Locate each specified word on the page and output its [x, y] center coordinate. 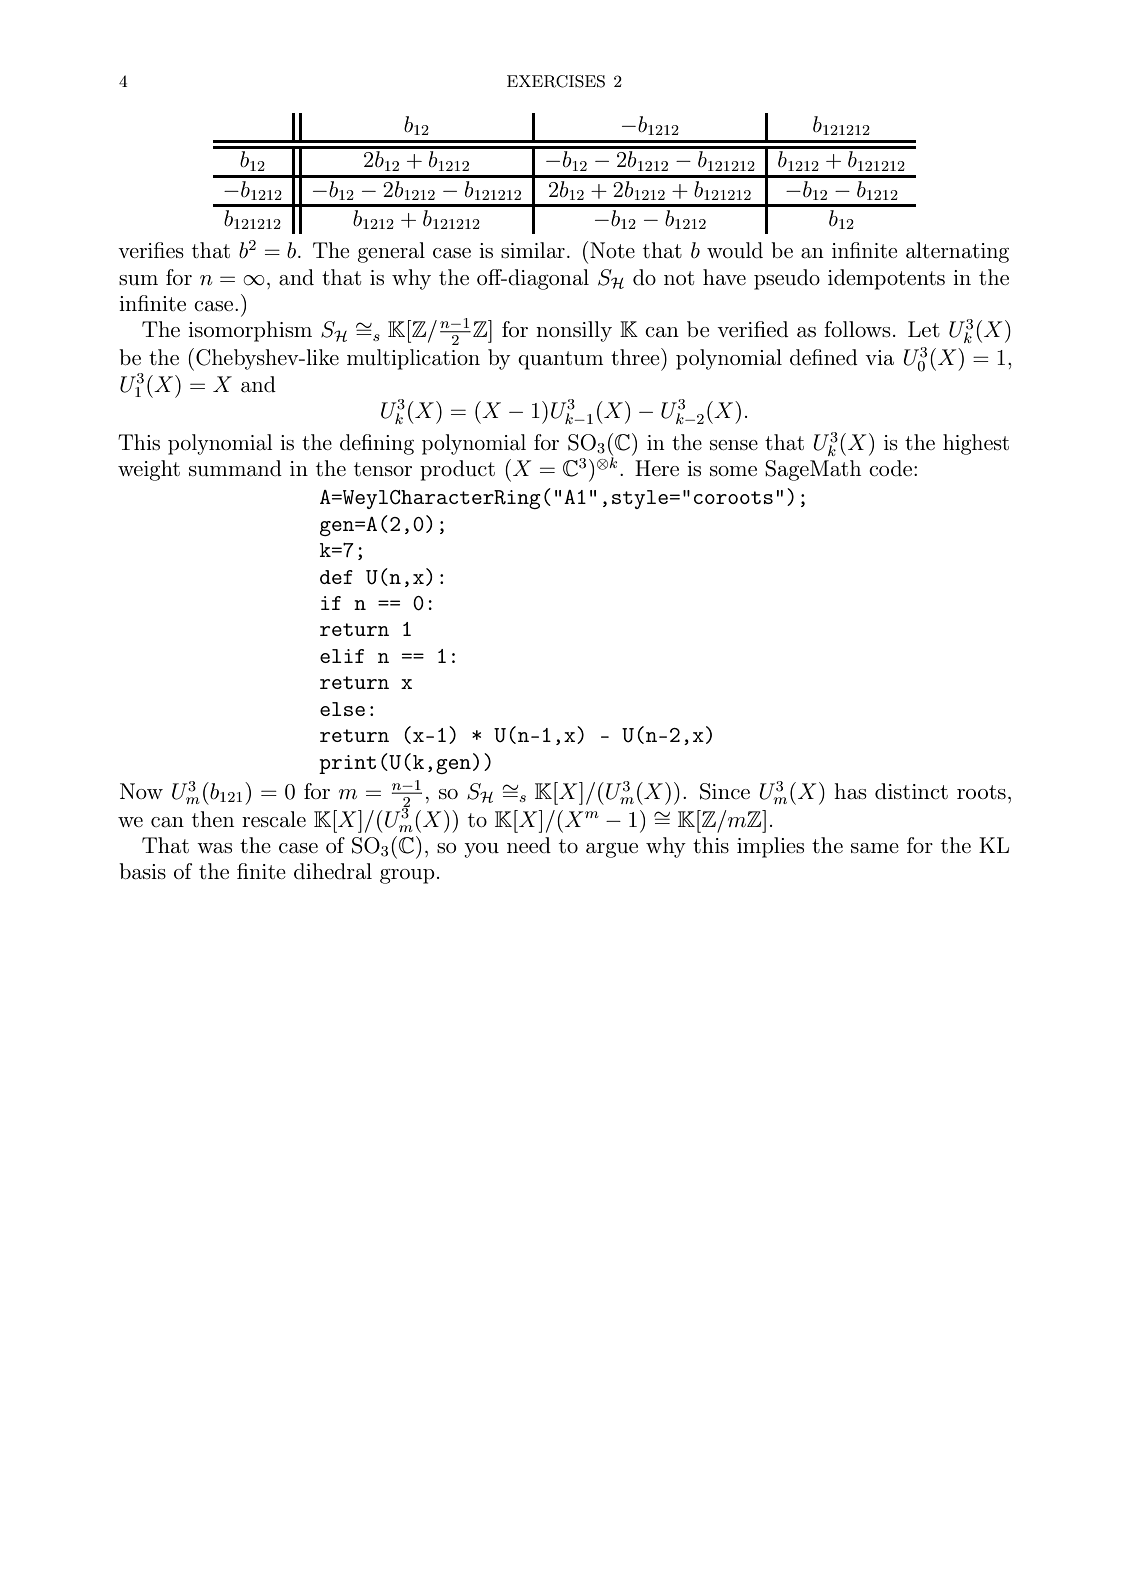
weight [149, 470]
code [892, 468]
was [214, 848]
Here [657, 468]
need [529, 845]
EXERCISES [556, 81]
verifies [151, 250]
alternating [957, 252]
